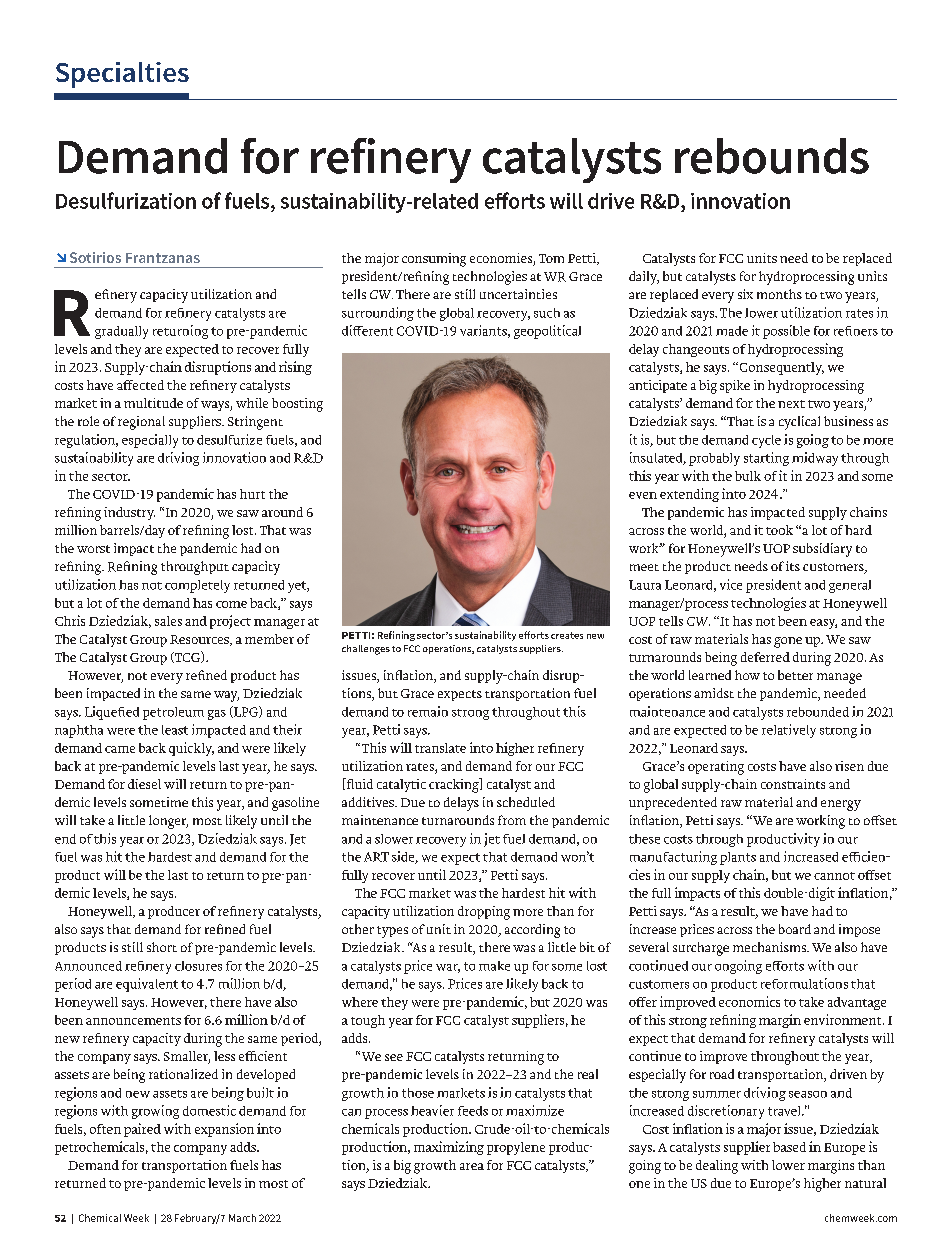 Image resolution: width=952 pixels, height=1247 pixels. Describe the element at coordinates (738, 858) in the screenshot. I see `plants` at that location.
